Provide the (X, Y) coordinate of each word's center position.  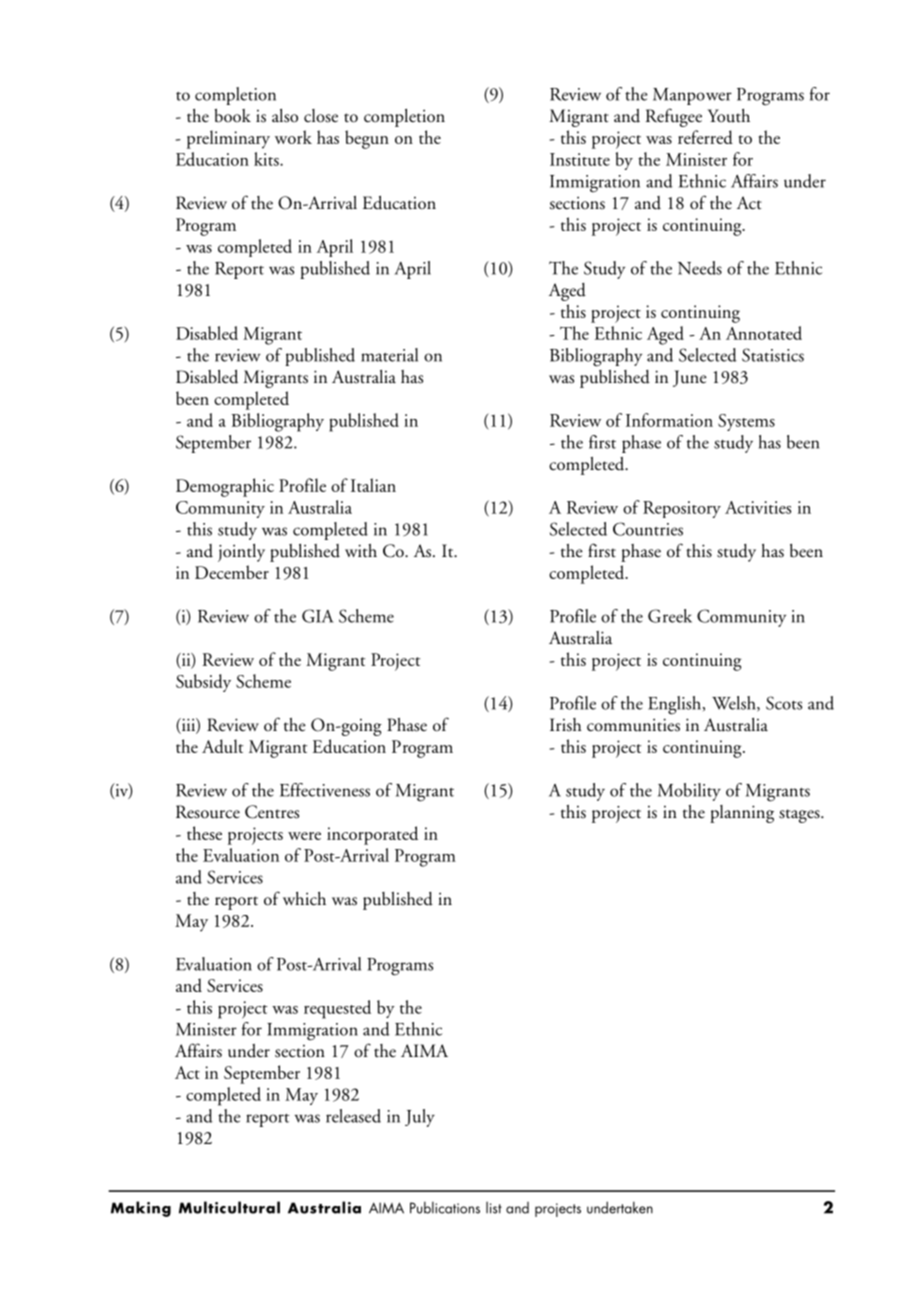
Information (669, 420)
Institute (580, 159)
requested (337, 1009)
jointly (241, 553)
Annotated (764, 333)
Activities (758, 507)
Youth (729, 116)
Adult (222, 746)
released (353, 1116)
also (285, 116)
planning (742, 814)
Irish (566, 725)
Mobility (689, 792)
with (361, 551)
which (304, 899)
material (389, 355)
